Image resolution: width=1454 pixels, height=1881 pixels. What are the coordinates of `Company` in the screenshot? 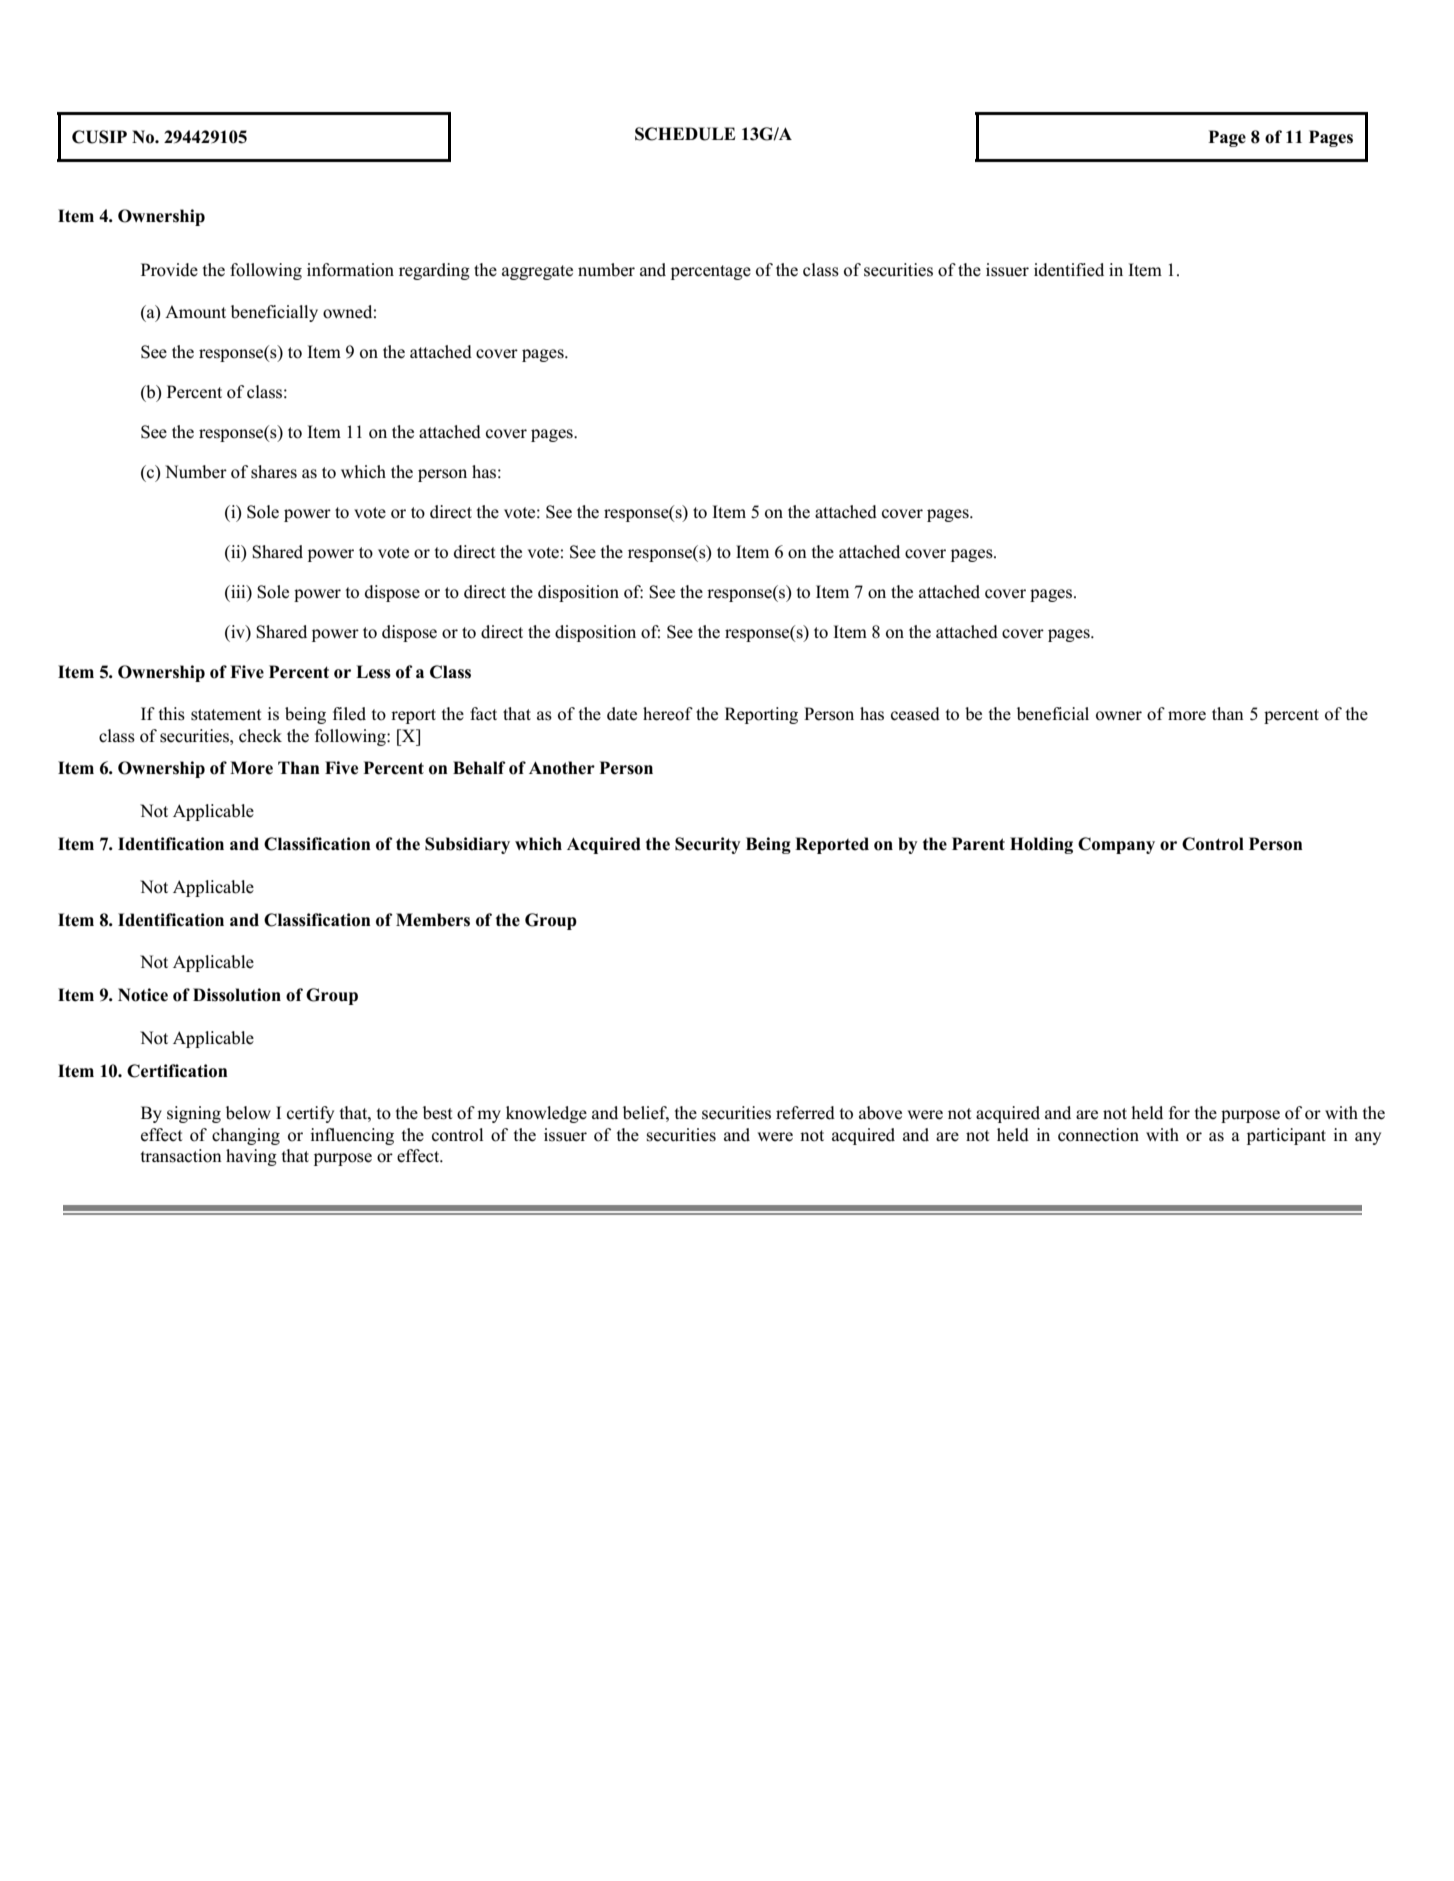 It's located at (1116, 845).
